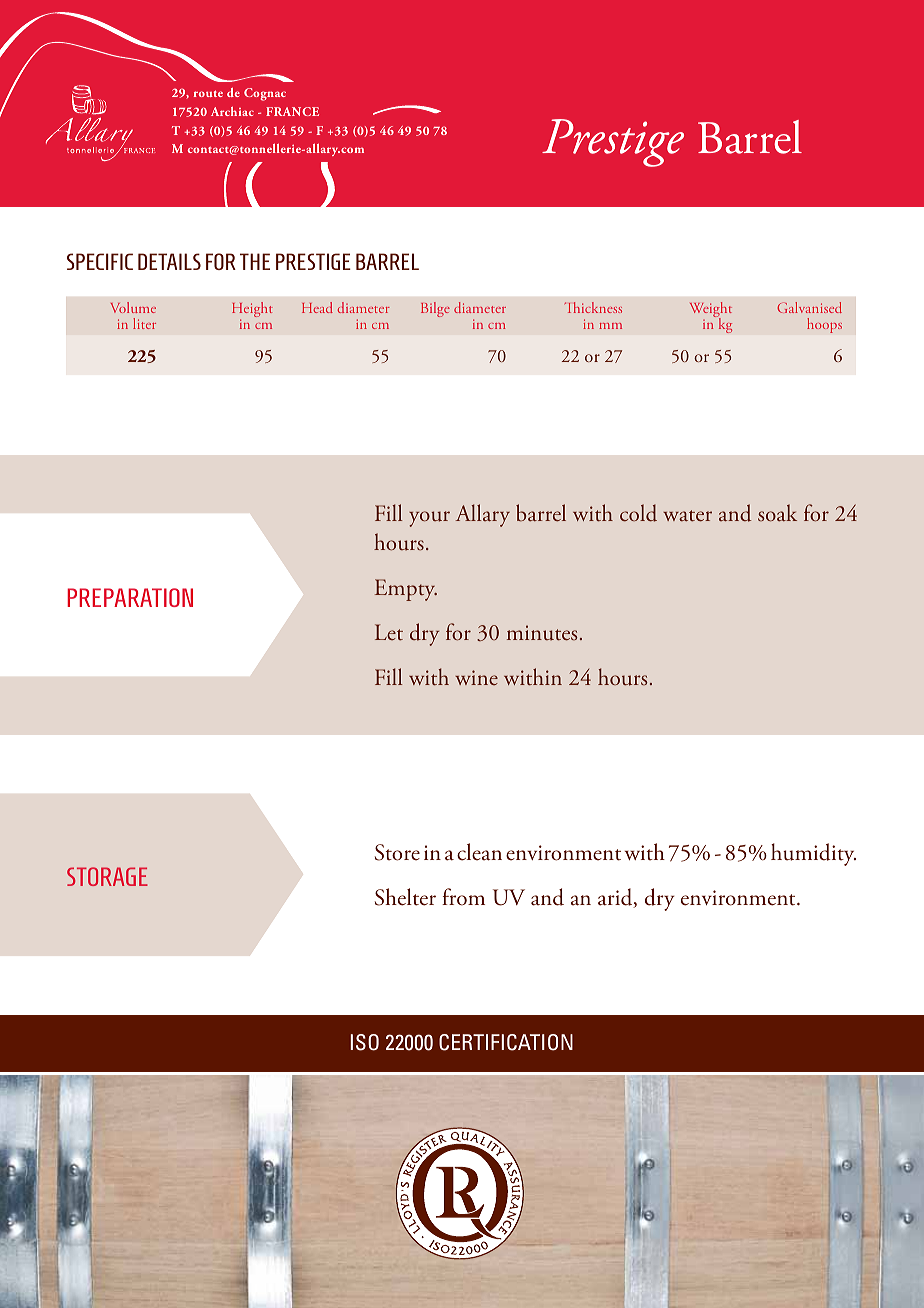 The height and width of the page is (1308, 924). What do you see at coordinates (389, 632) in the page?
I see `Let` at bounding box center [389, 632].
